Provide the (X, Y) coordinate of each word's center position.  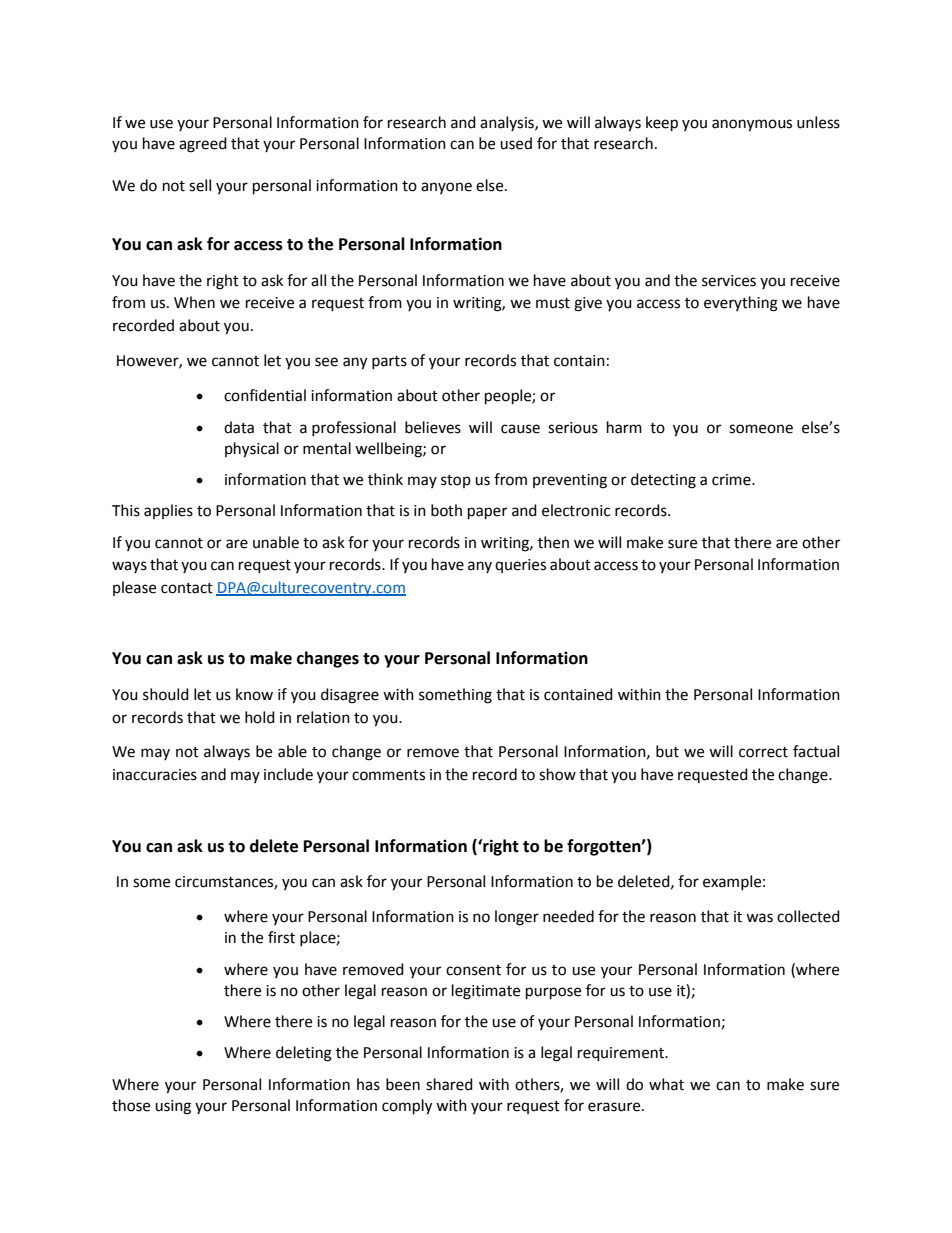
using (173, 1107)
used (516, 143)
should (166, 694)
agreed (203, 145)
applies (168, 511)
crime (732, 480)
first (281, 937)
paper (487, 513)
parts (389, 362)
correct (763, 752)
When (194, 302)
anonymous (752, 125)
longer (517, 918)
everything (741, 304)
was (759, 918)
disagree (350, 696)
